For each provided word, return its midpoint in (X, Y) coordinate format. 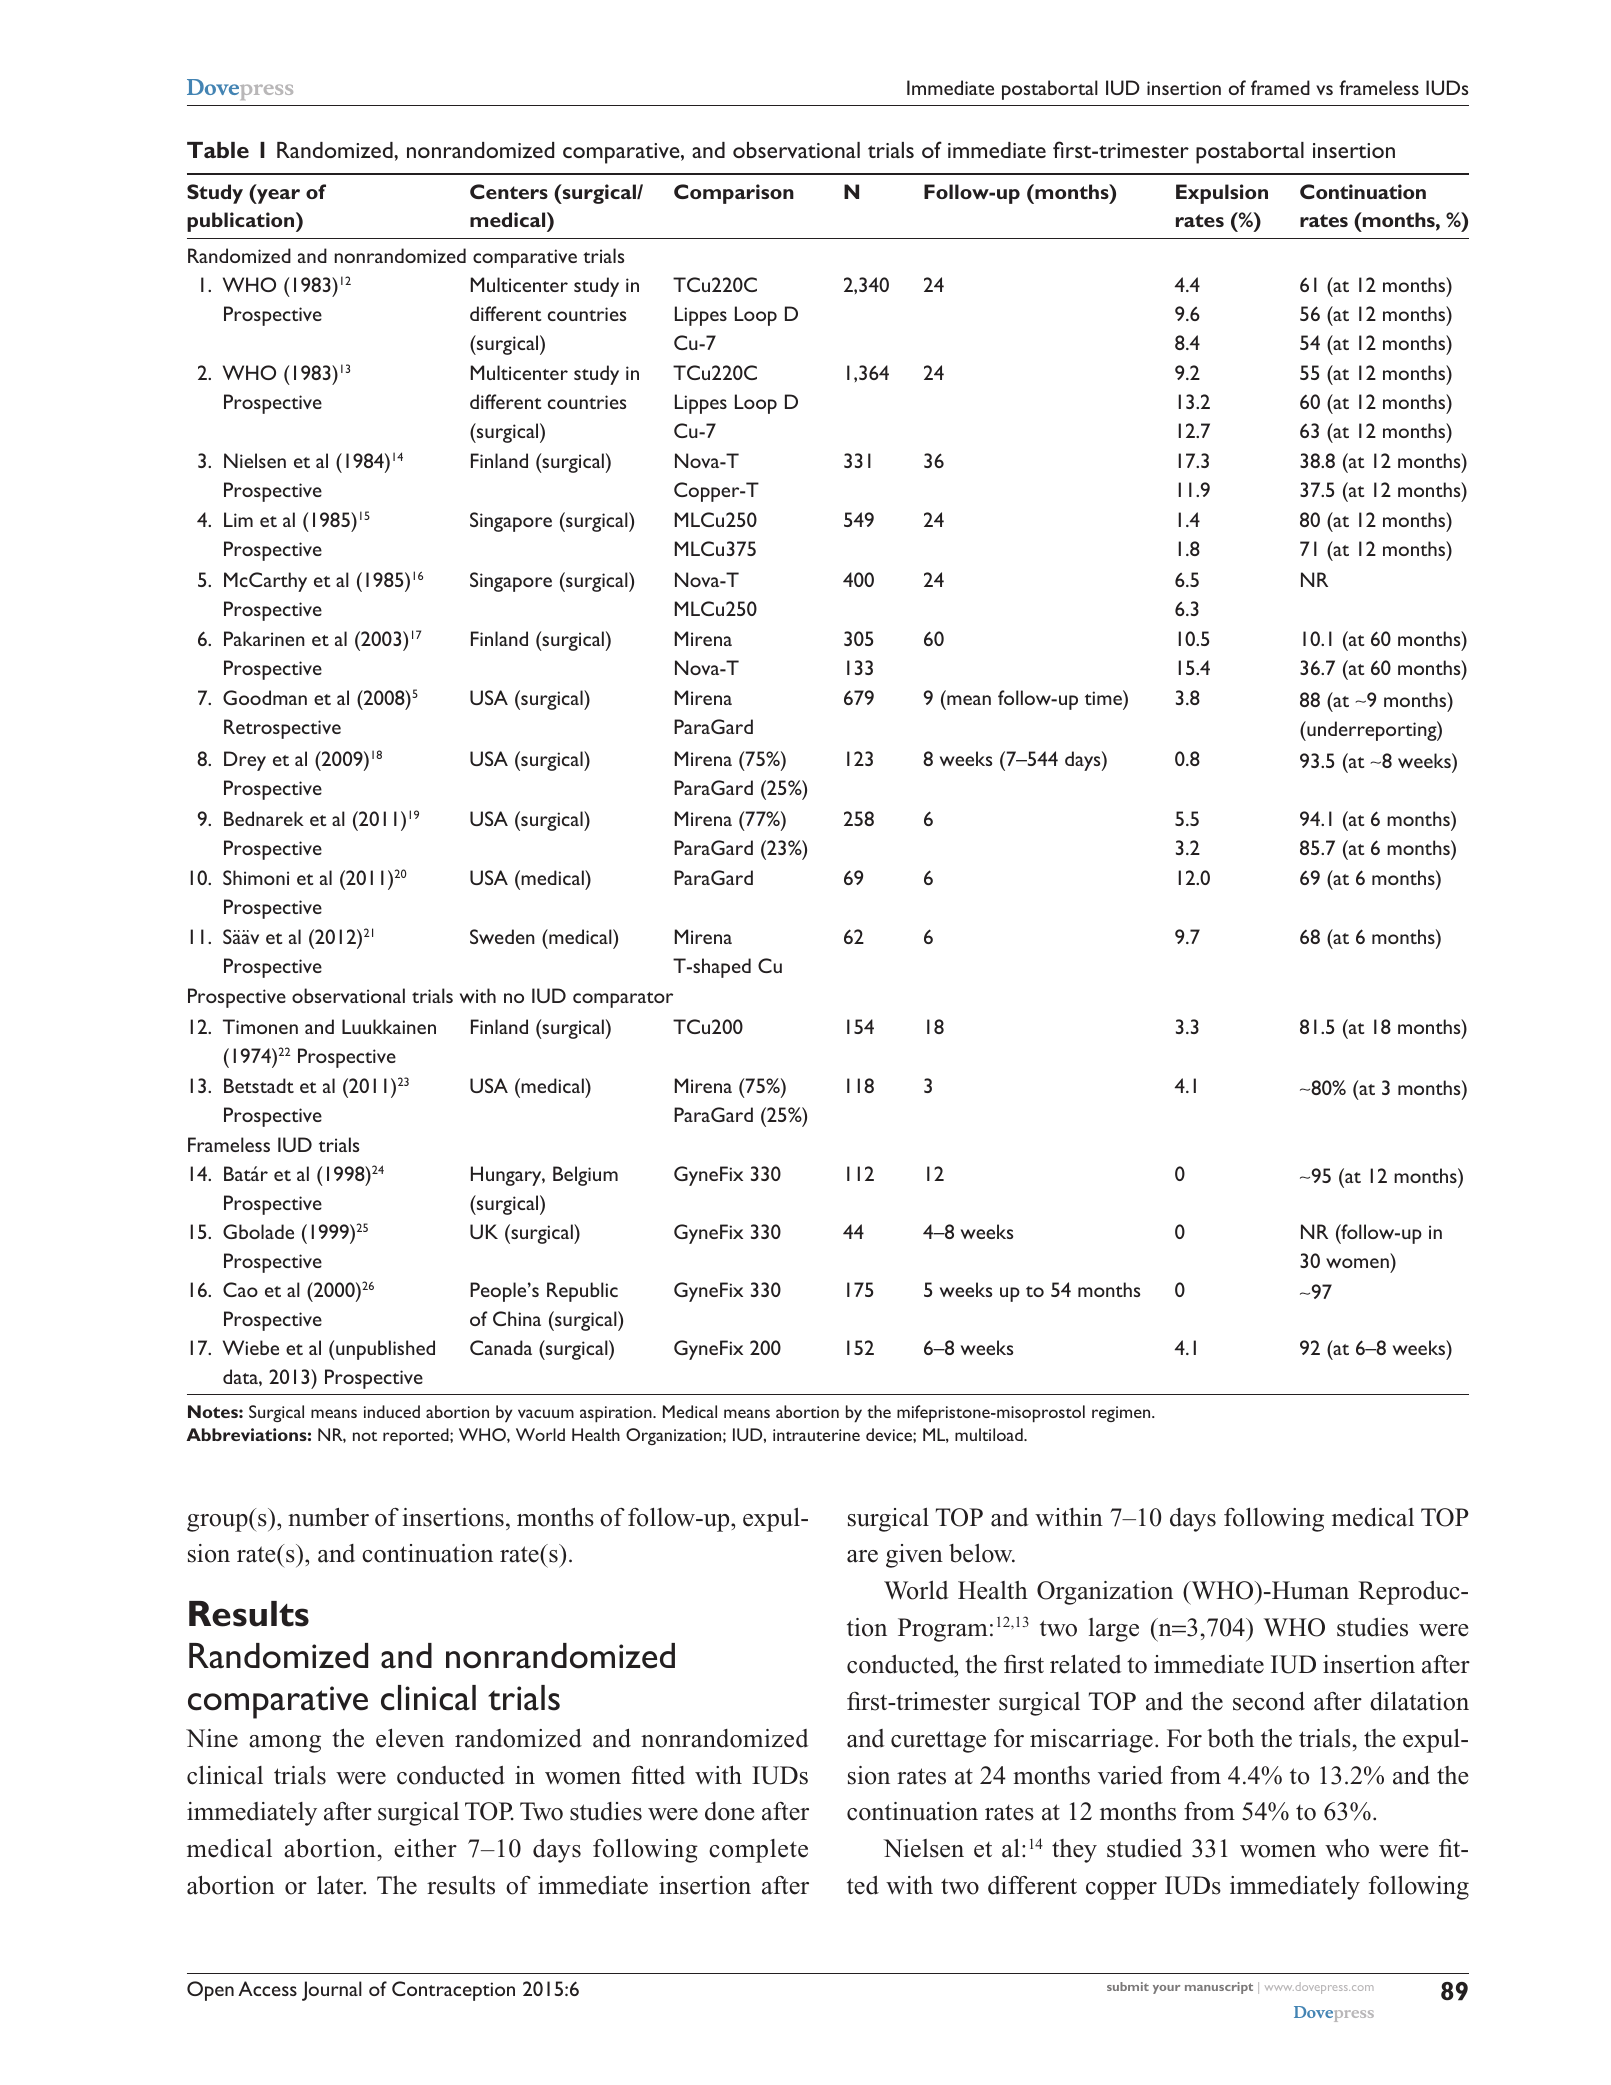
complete (758, 1851)
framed (1280, 87)
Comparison (734, 194)
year (277, 196)
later (341, 1885)
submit (1128, 1986)
